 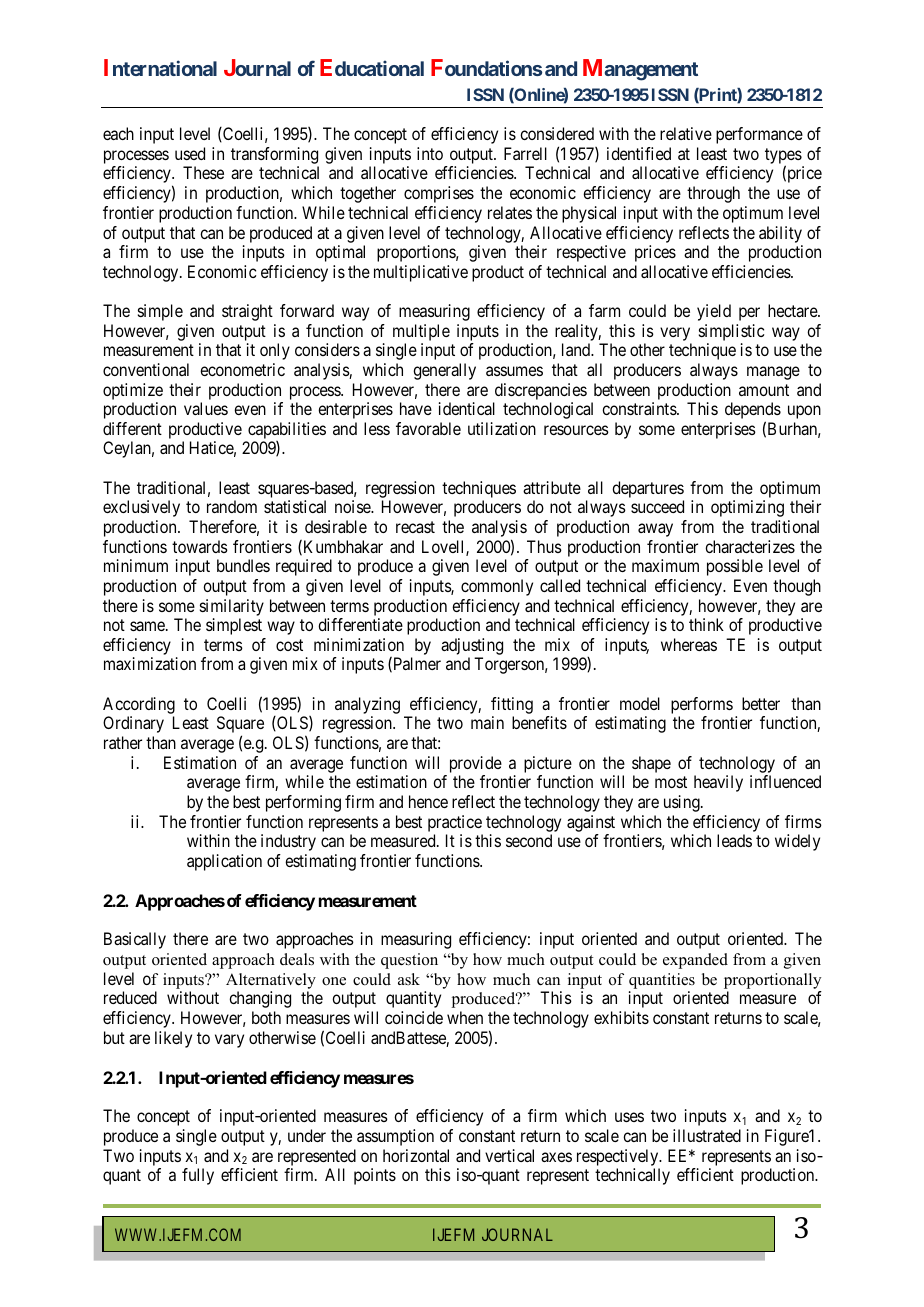 What do you see at coordinates (198, 1176) in the image?
I see `fully` at bounding box center [198, 1176].
